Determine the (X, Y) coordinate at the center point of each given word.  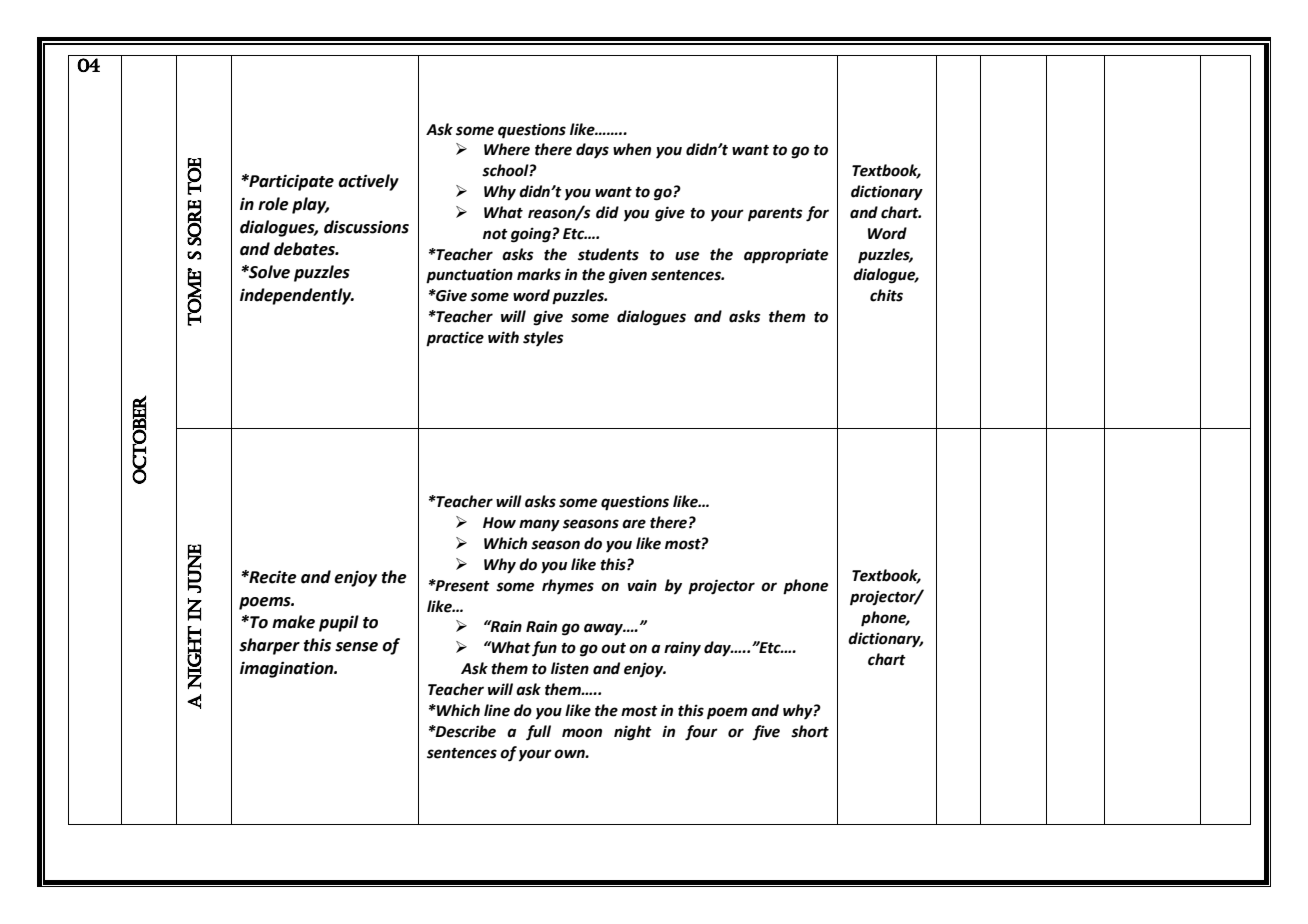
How (499, 523)
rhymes (568, 587)
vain (642, 585)
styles (543, 339)
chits (886, 295)
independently (297, 296)
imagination (288, 669)
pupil (339, 623)
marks (539, 274)
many (539, 525)
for (817, 214)
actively (368, 182)
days (592, 151)
